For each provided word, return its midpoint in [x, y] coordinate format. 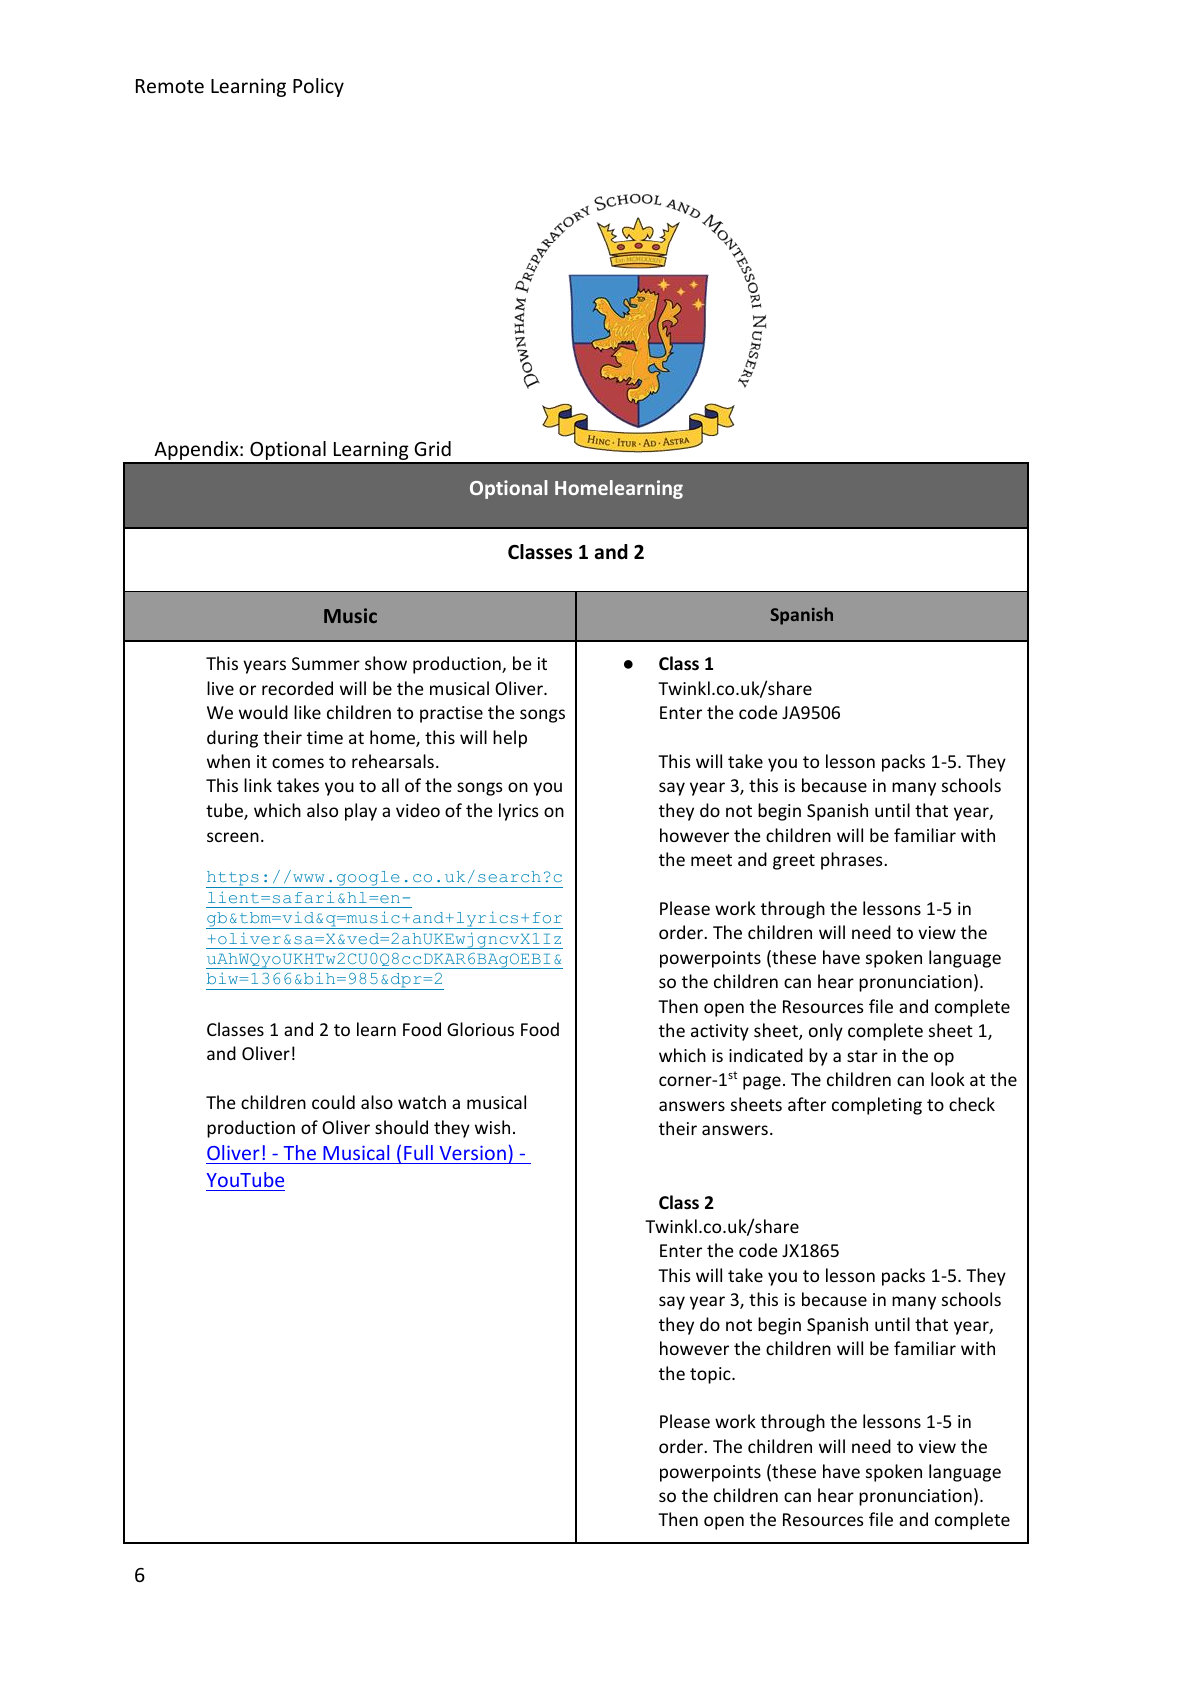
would [263, 712]
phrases [853, 861]
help [510, 739]
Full [418, 1152]
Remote [170, 86]
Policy [318, 87]
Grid [432, 448]
